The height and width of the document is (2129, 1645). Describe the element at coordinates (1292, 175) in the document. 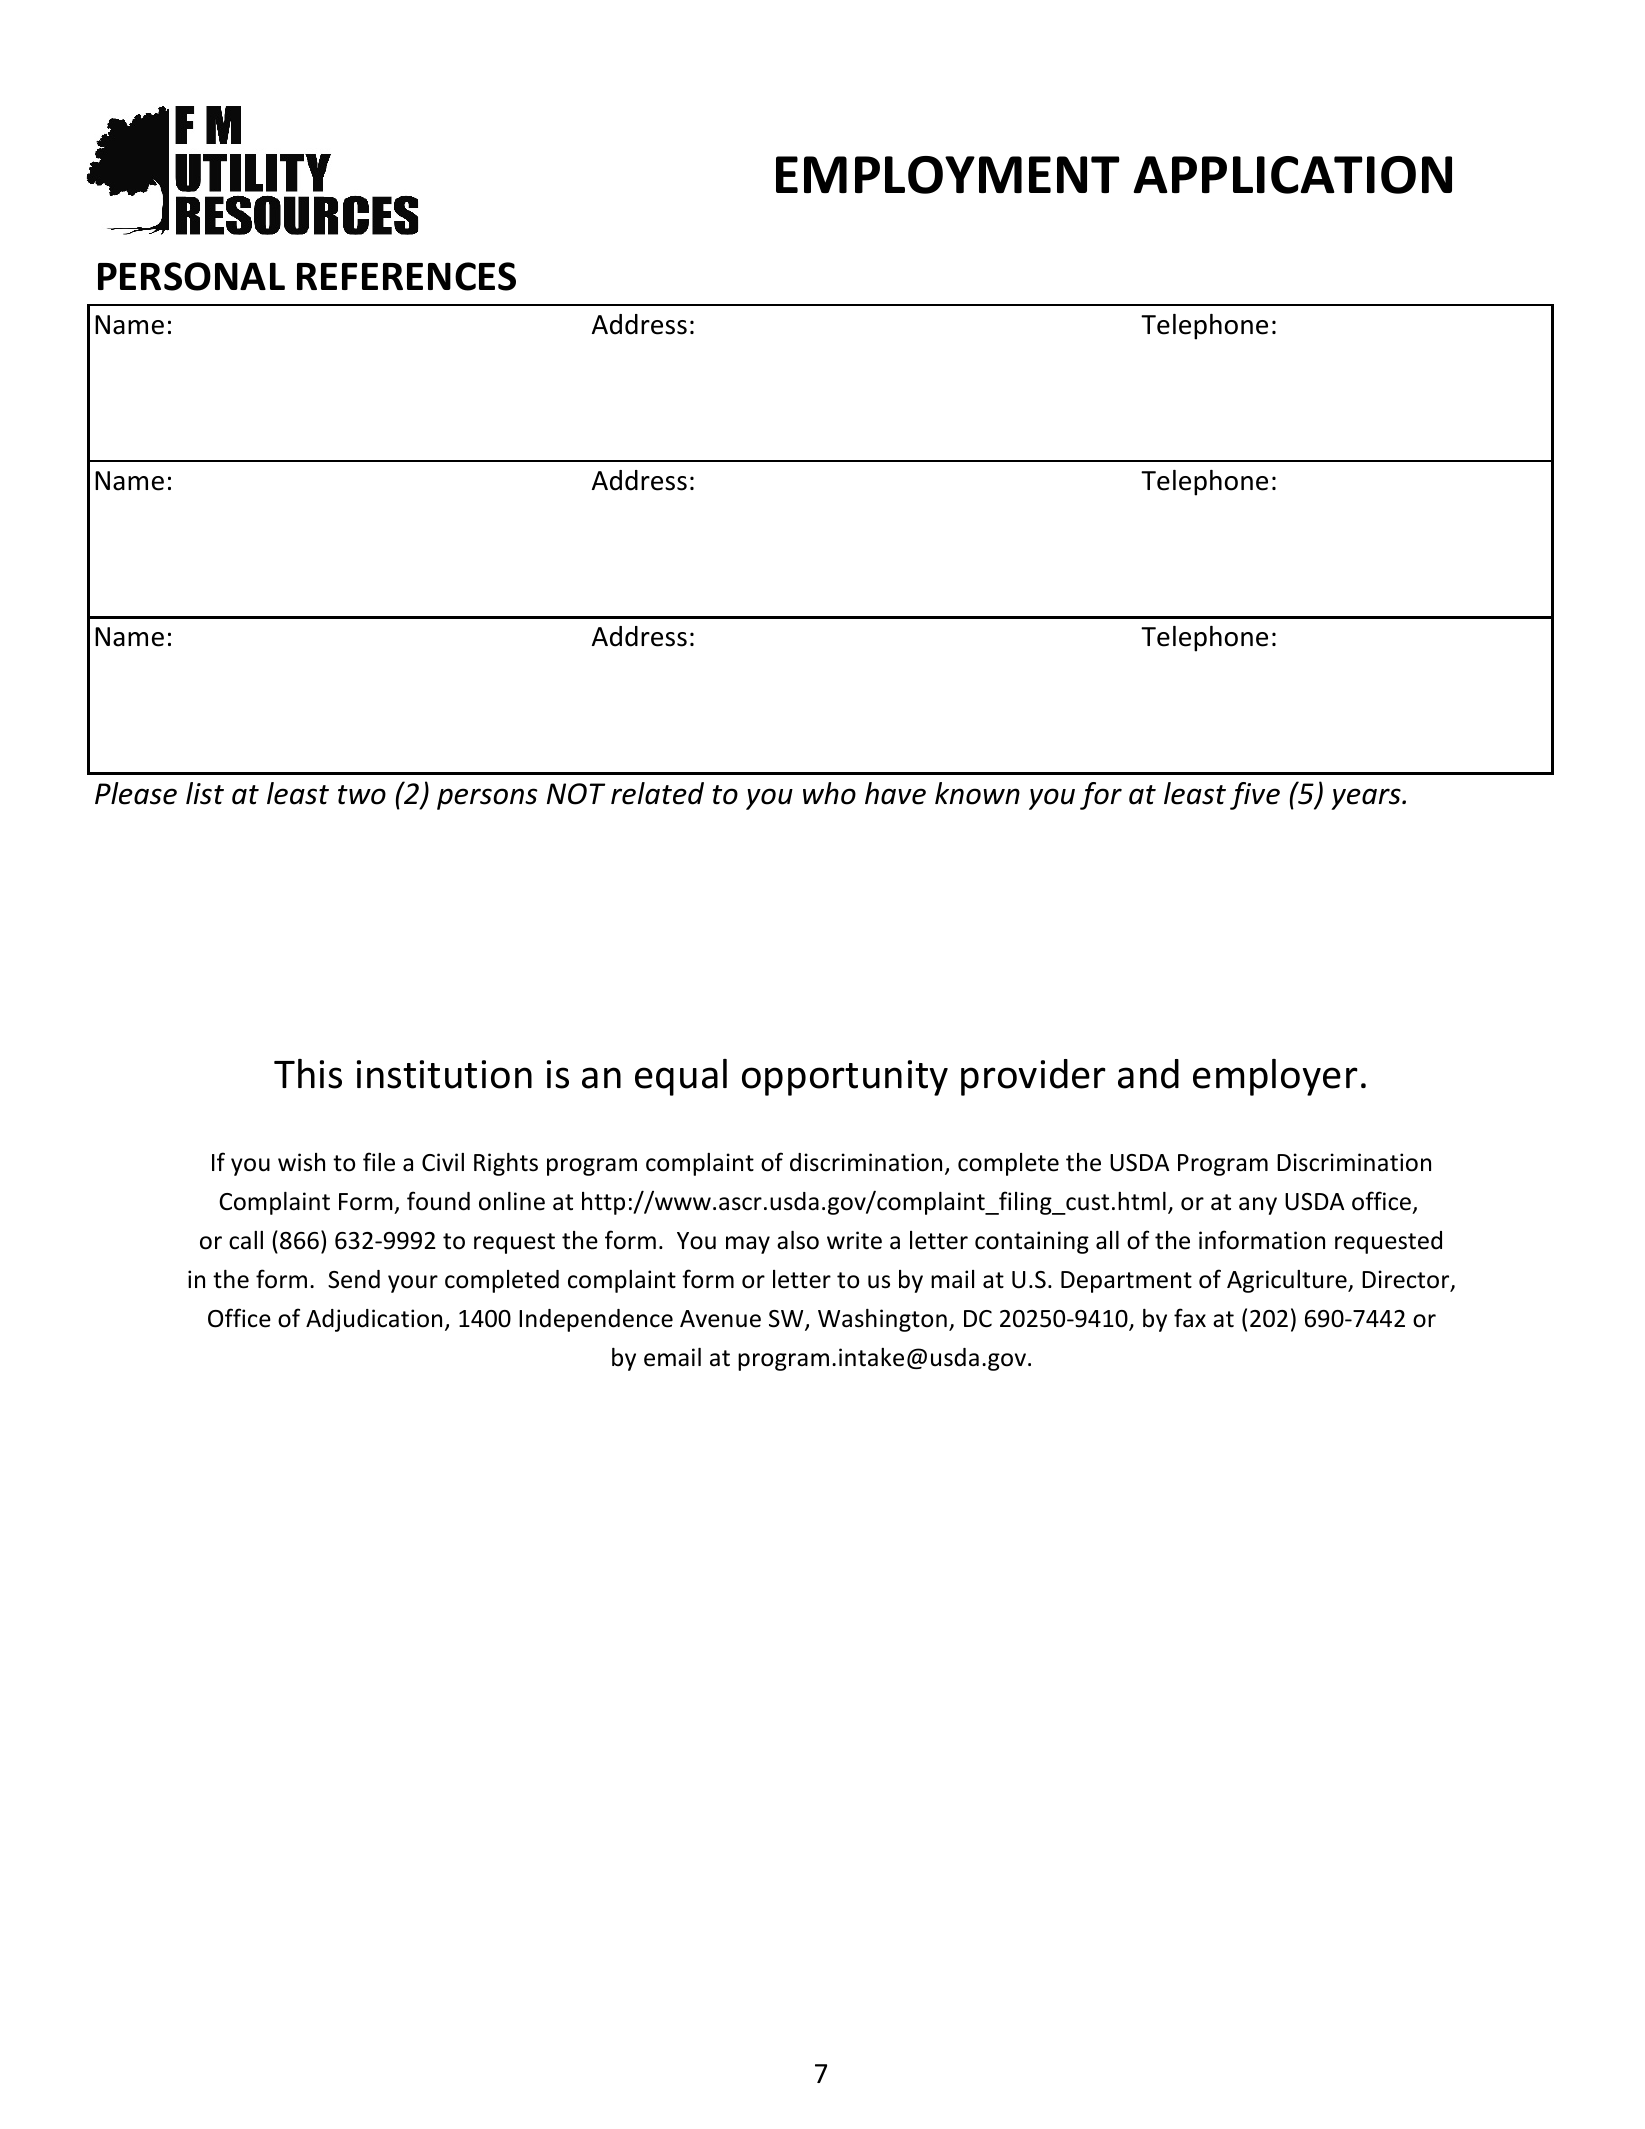

I see `APPLICATION` at that location.
